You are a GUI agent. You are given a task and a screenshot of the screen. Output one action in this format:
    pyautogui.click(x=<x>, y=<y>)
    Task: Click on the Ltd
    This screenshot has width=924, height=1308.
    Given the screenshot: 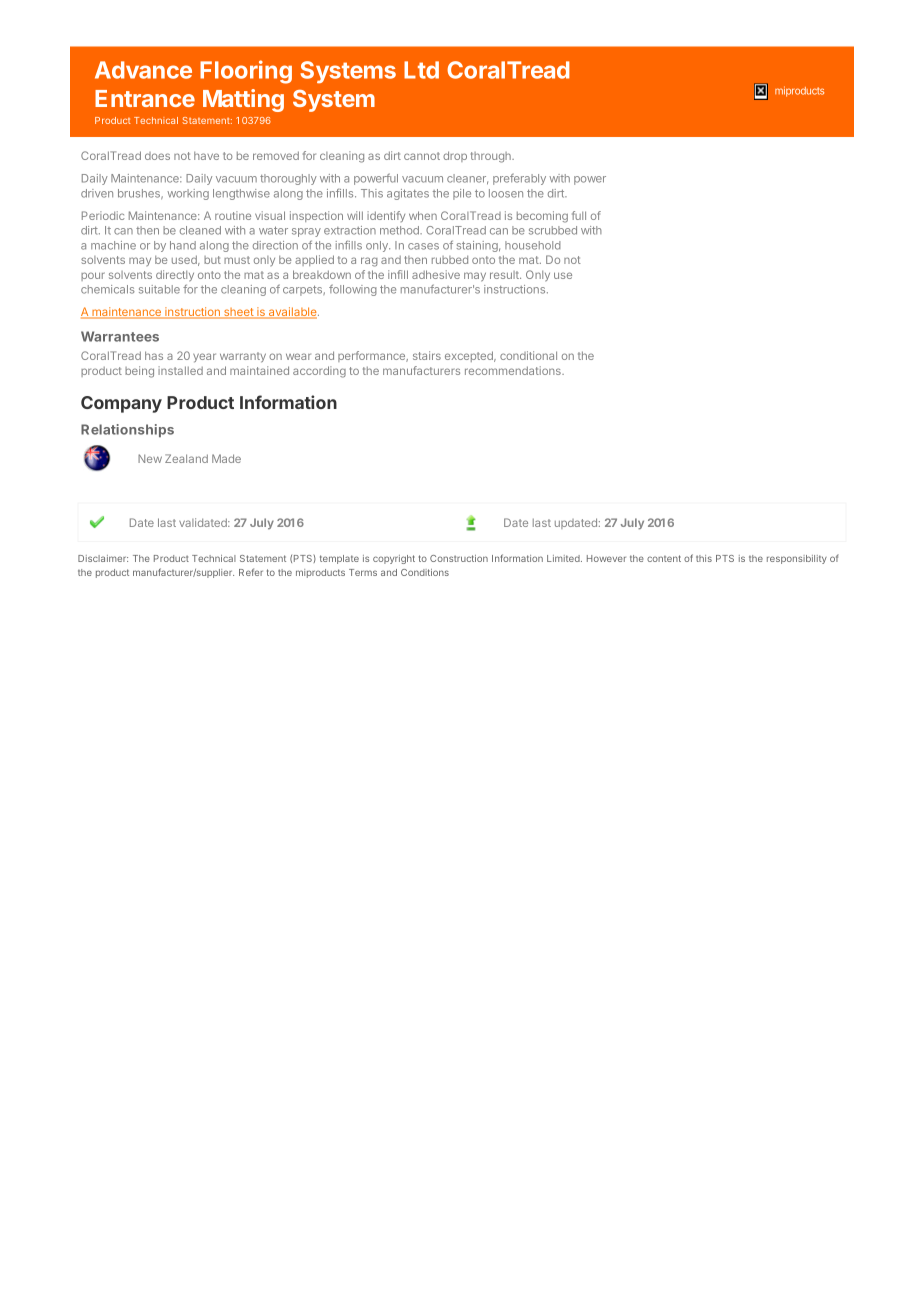 What is the action you would take?
    pyautogui.click(x=421, y=70)
